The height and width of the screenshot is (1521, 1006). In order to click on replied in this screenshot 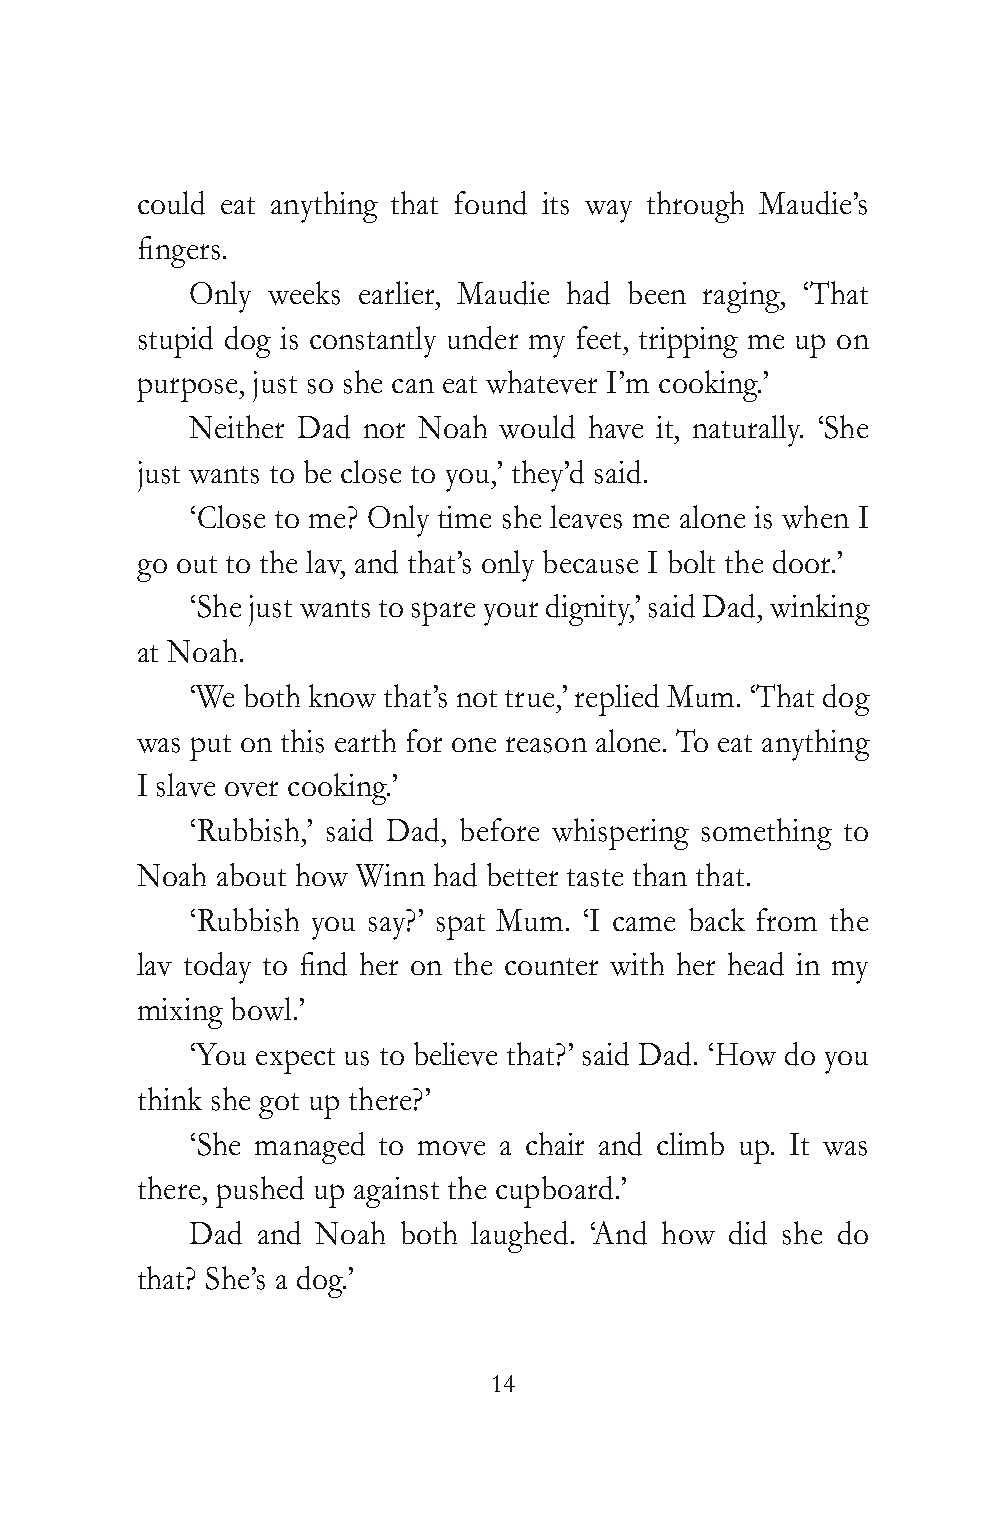, I will do `click(617, 700)`.
